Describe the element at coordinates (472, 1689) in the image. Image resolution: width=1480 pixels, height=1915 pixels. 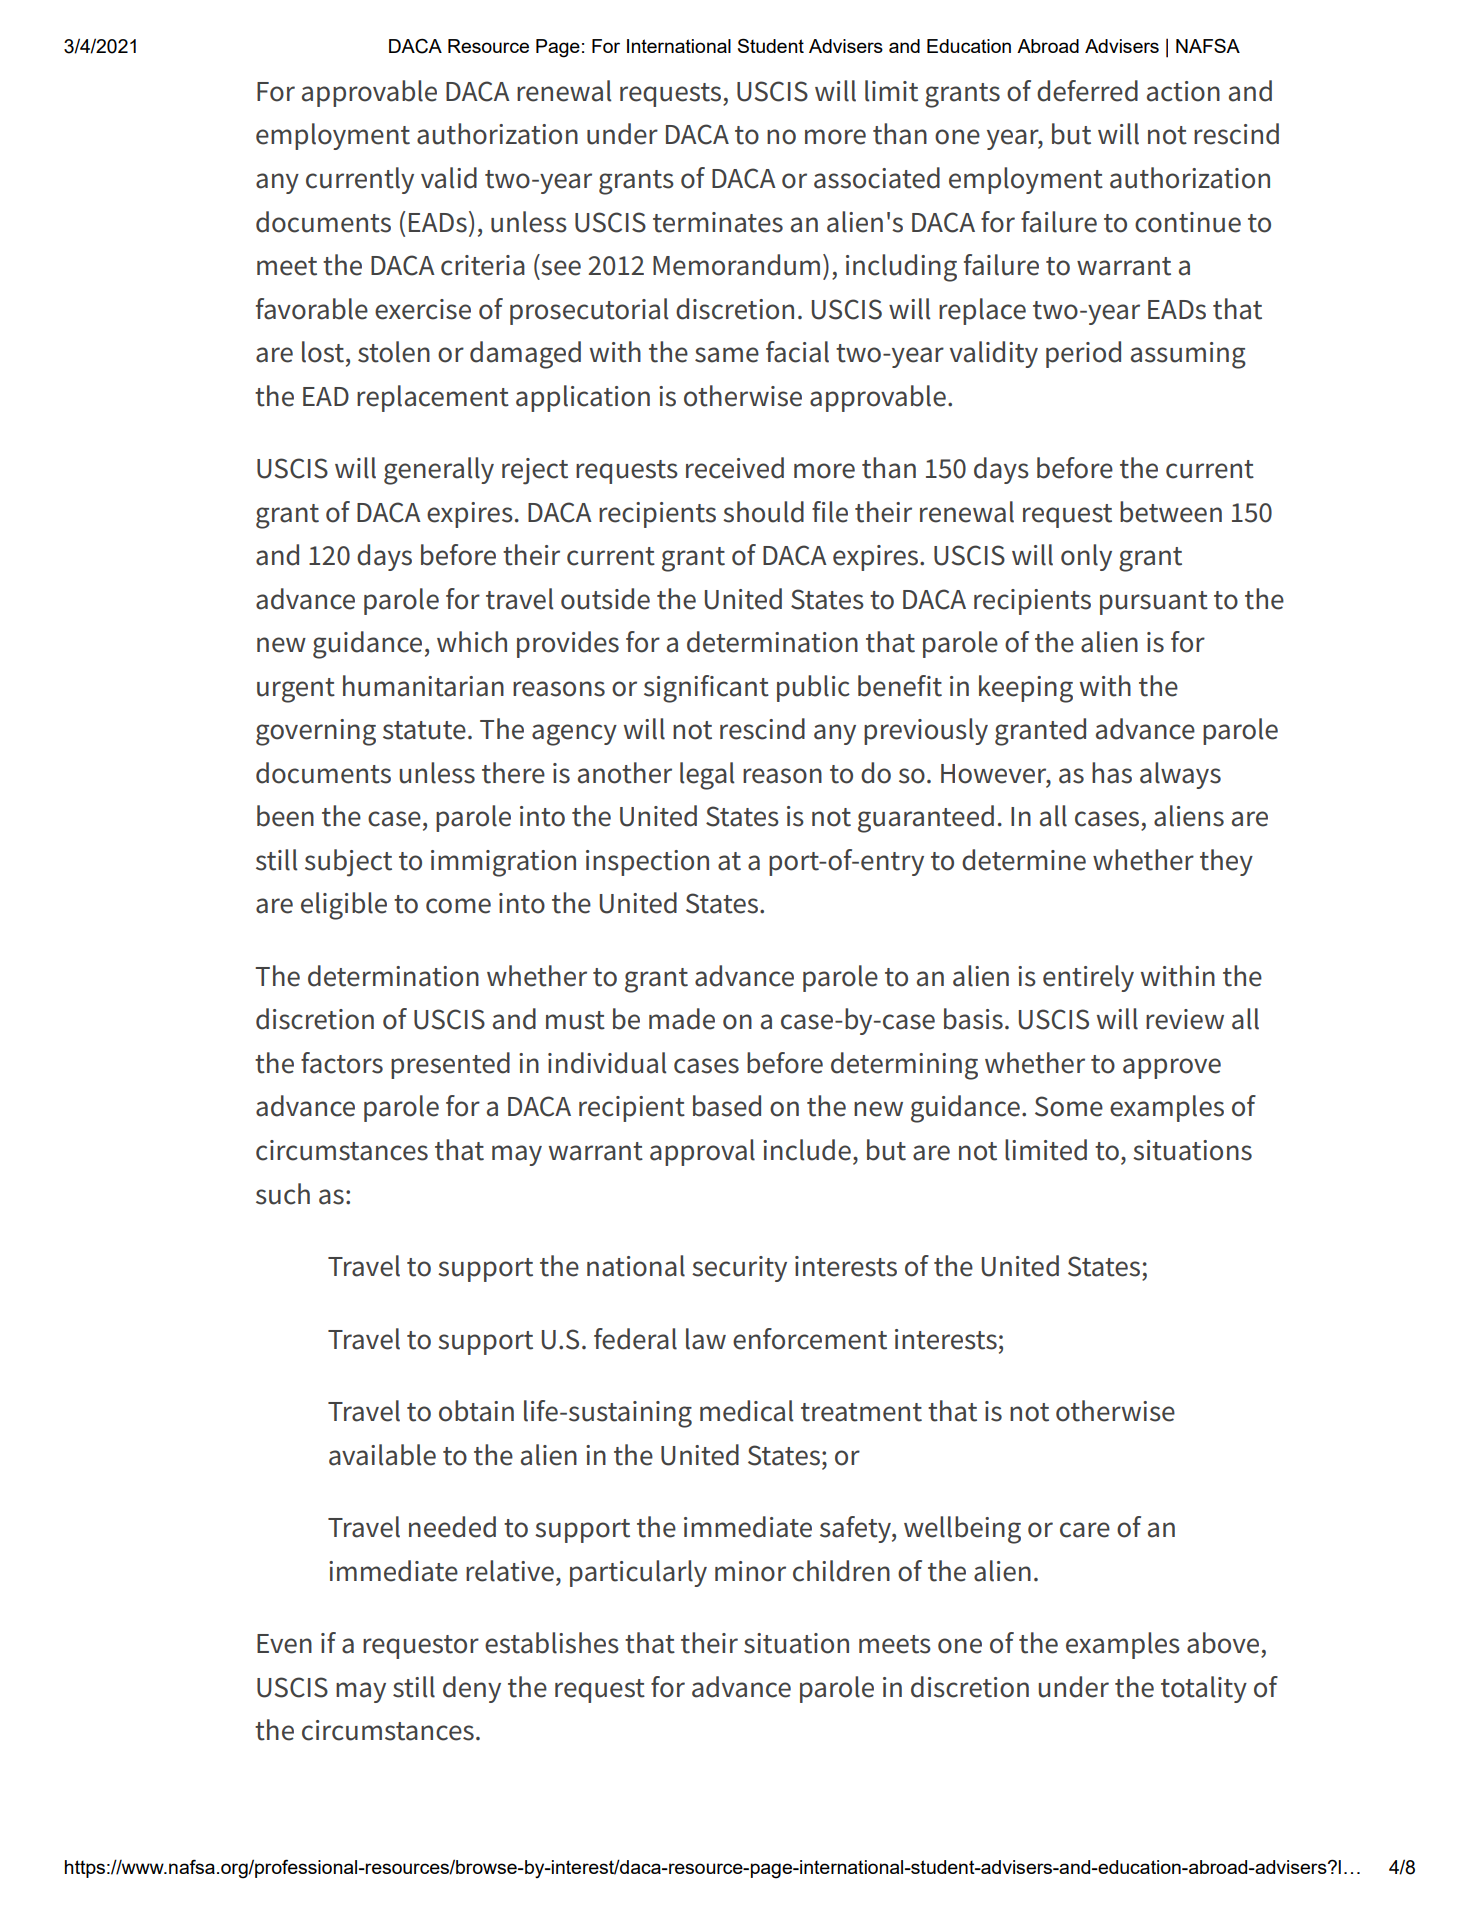
I see `deny` at that location.
